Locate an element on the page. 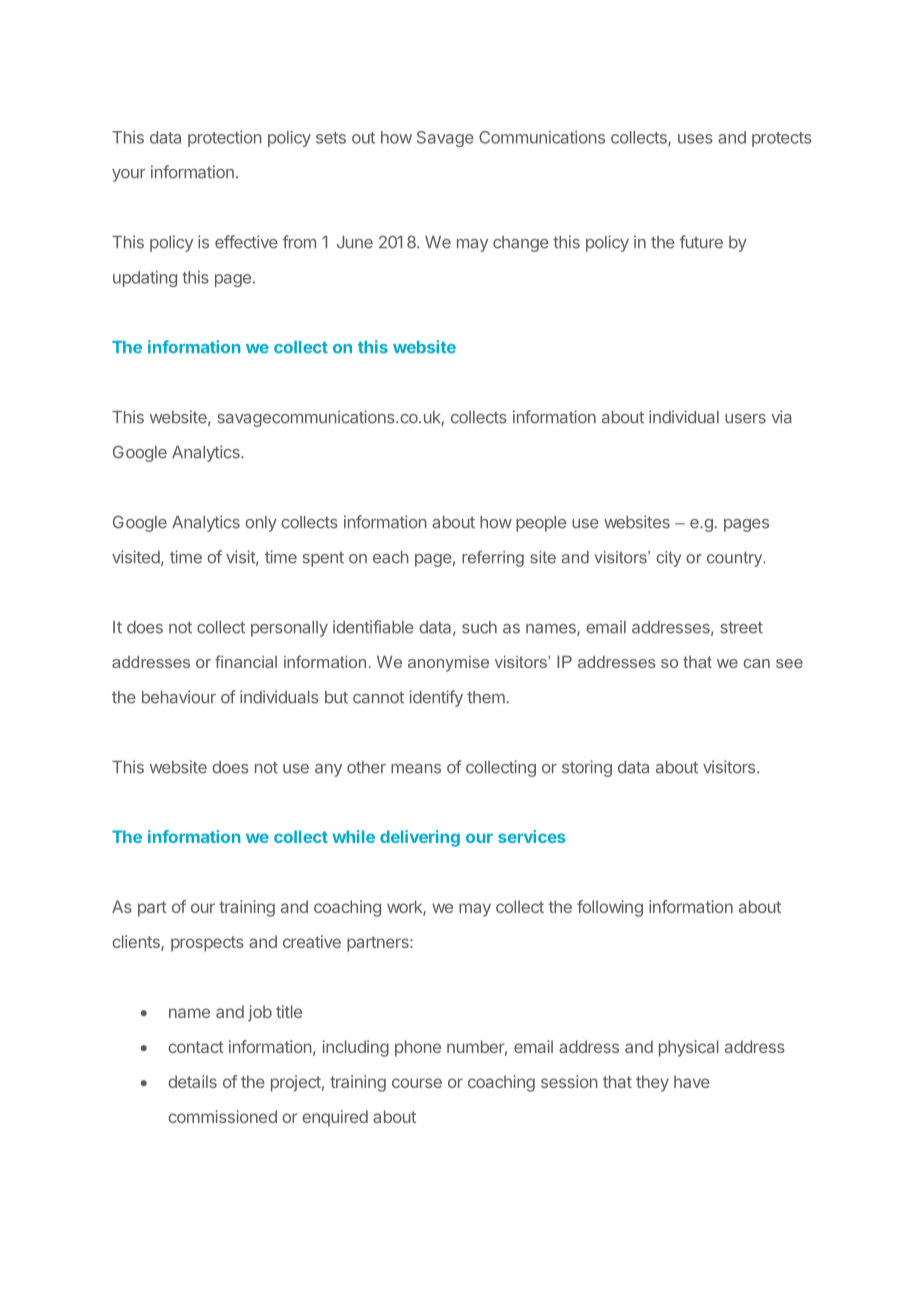 The width and height of the document is (924, 1309). course is located at coordinates (417, 1083).
